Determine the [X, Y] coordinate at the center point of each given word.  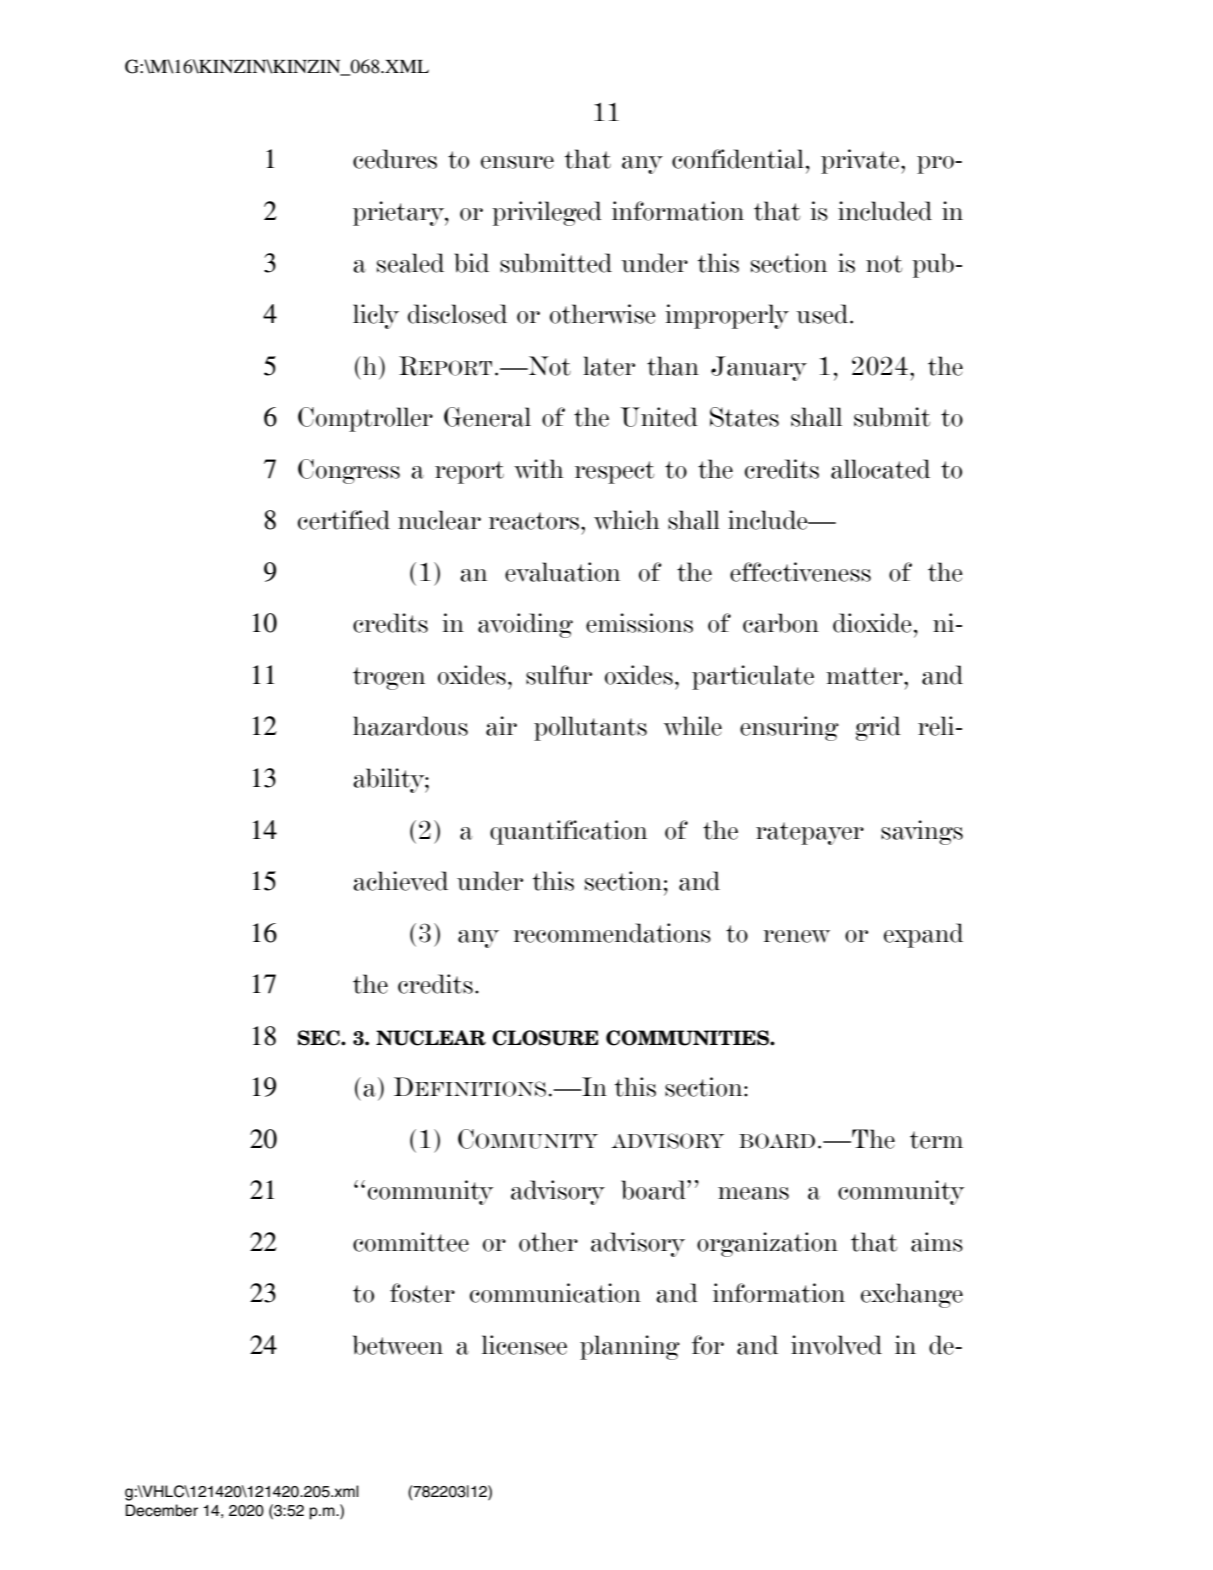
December [162, 1510]
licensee [524, 1345]
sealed [410, 263]
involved [836, 1345]
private [861, 161]
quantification [568, 832]
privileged [547, 213]
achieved [400, 881]
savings [922, 832]
